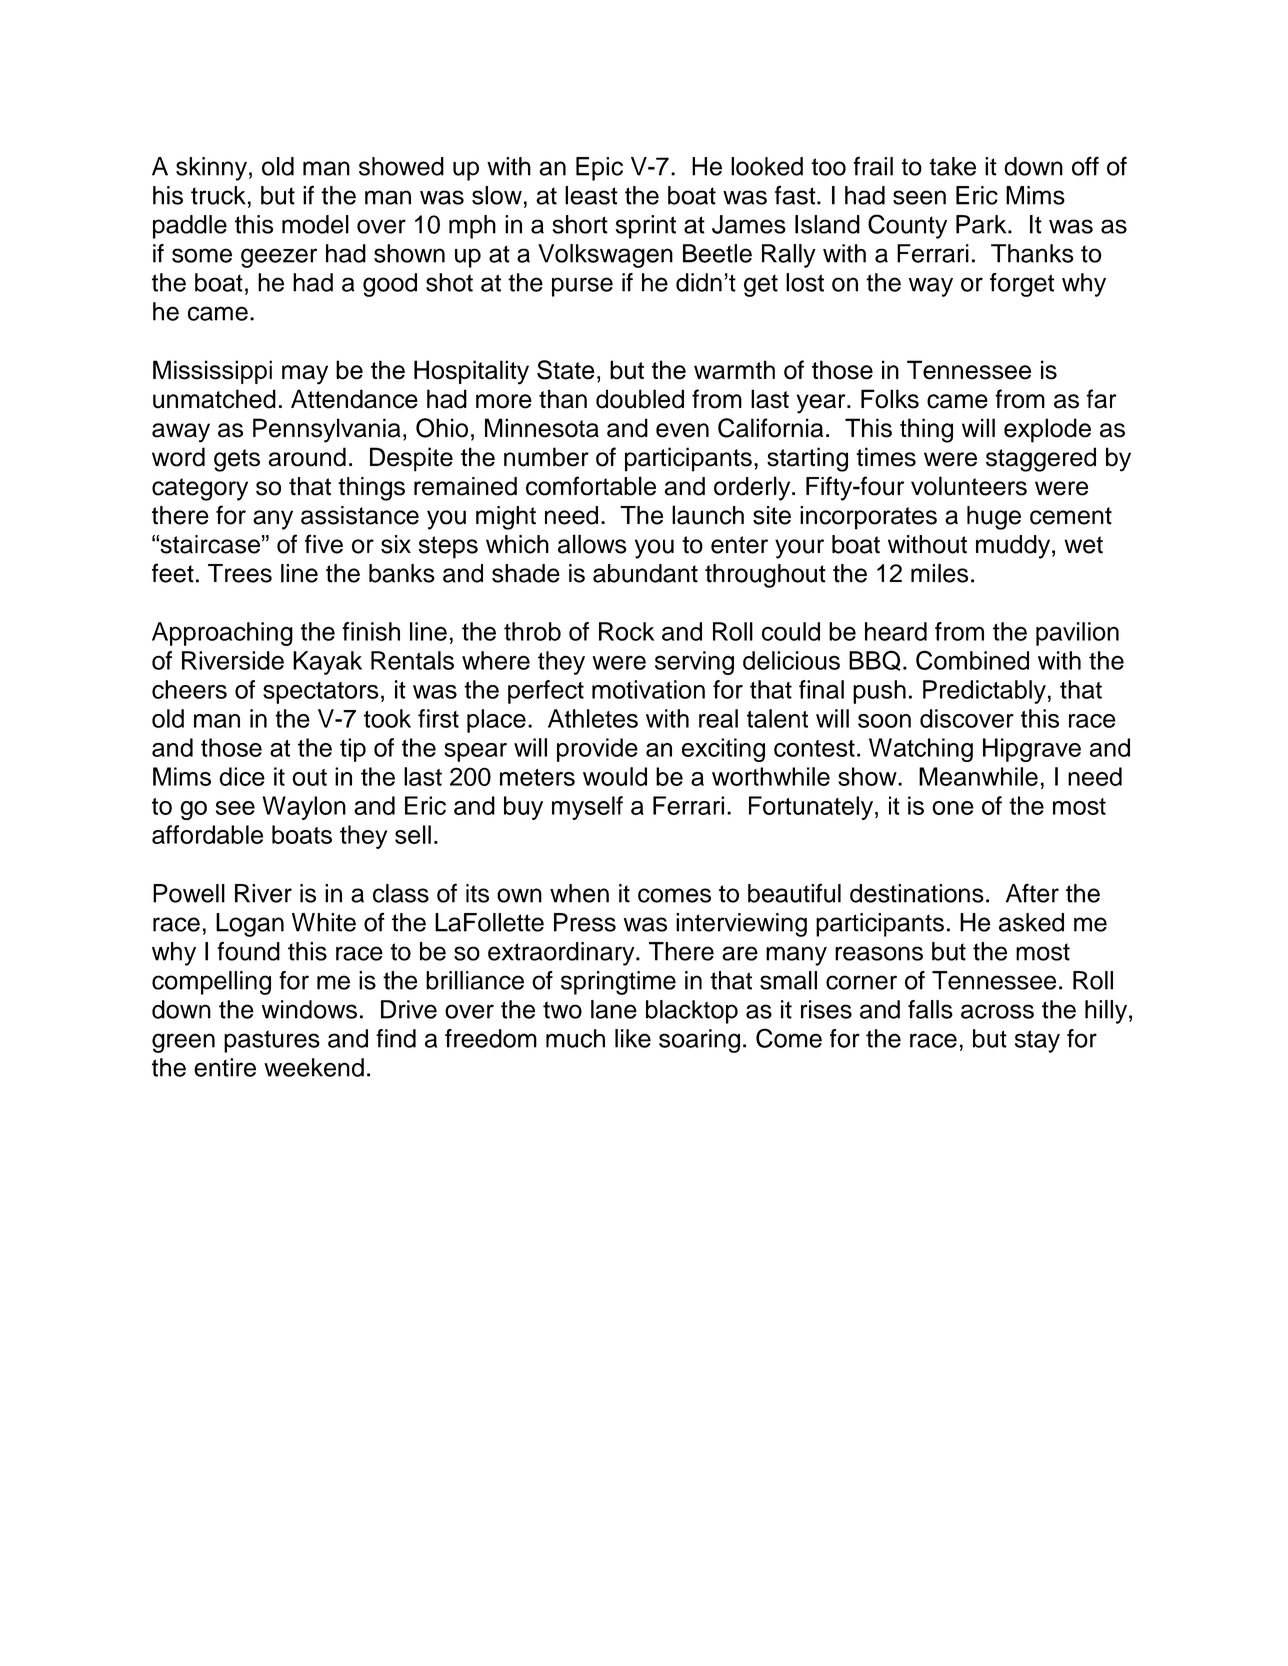  Describe the element at coordinates (969, 486) in the screenshot. I see `volunteers` at that location.
